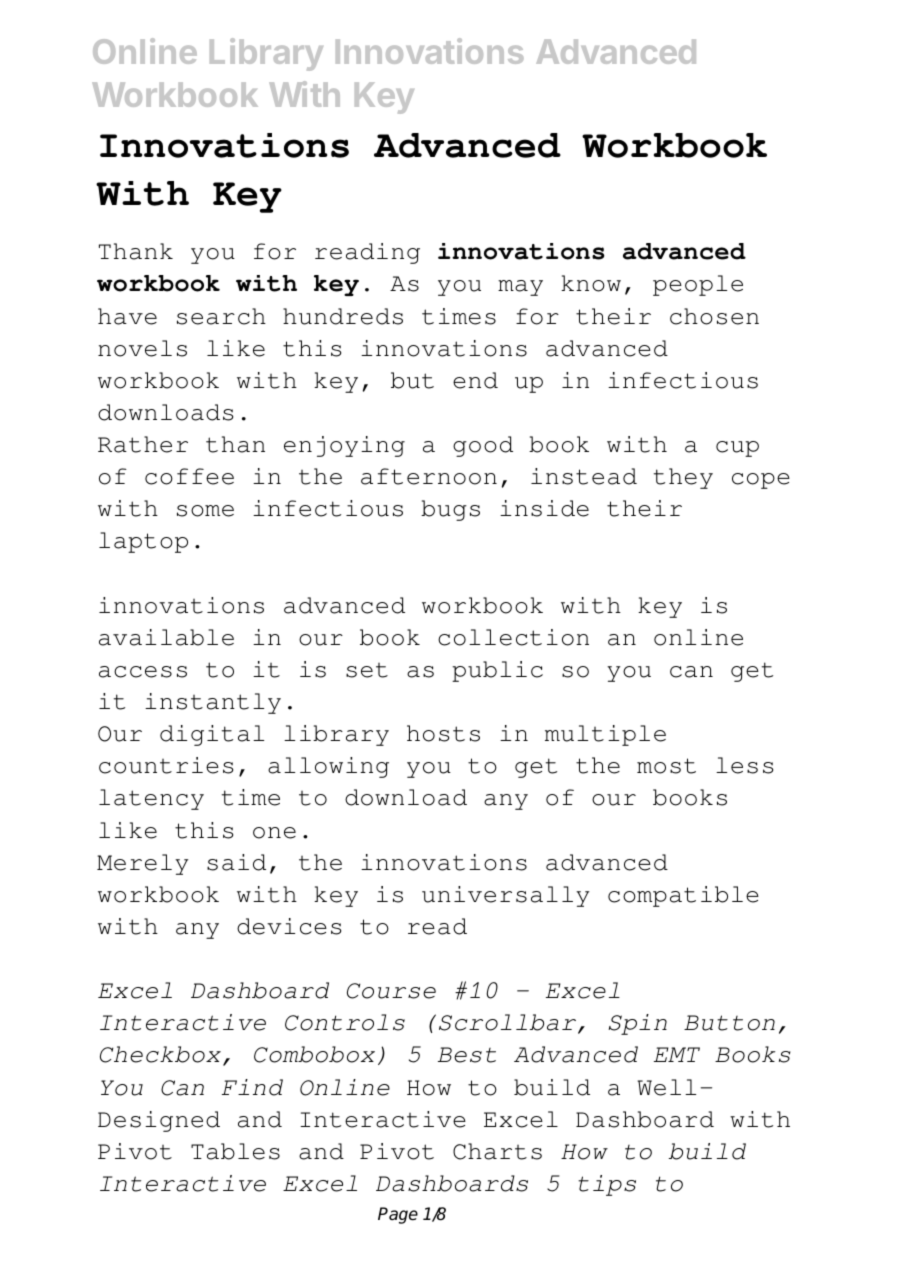  I want to click on chosen, so click(714, 316).
